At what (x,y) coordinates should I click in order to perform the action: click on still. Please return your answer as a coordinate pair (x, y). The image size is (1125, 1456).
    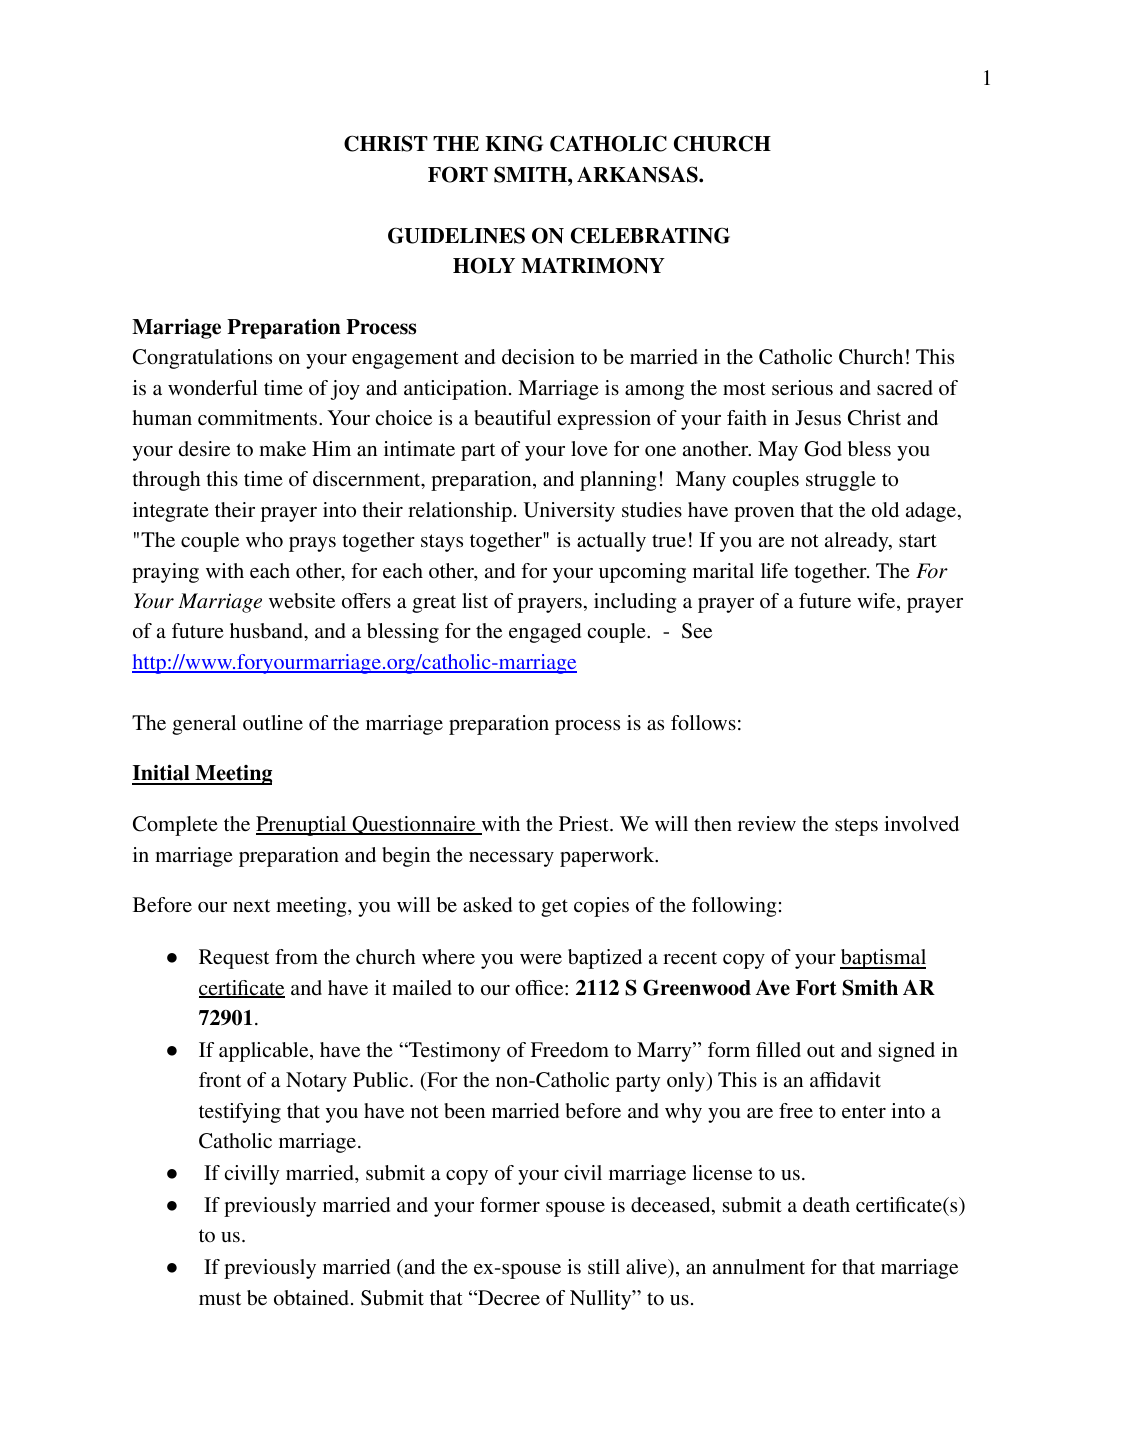
    Looking at the image, I should click on (604, 1266).
